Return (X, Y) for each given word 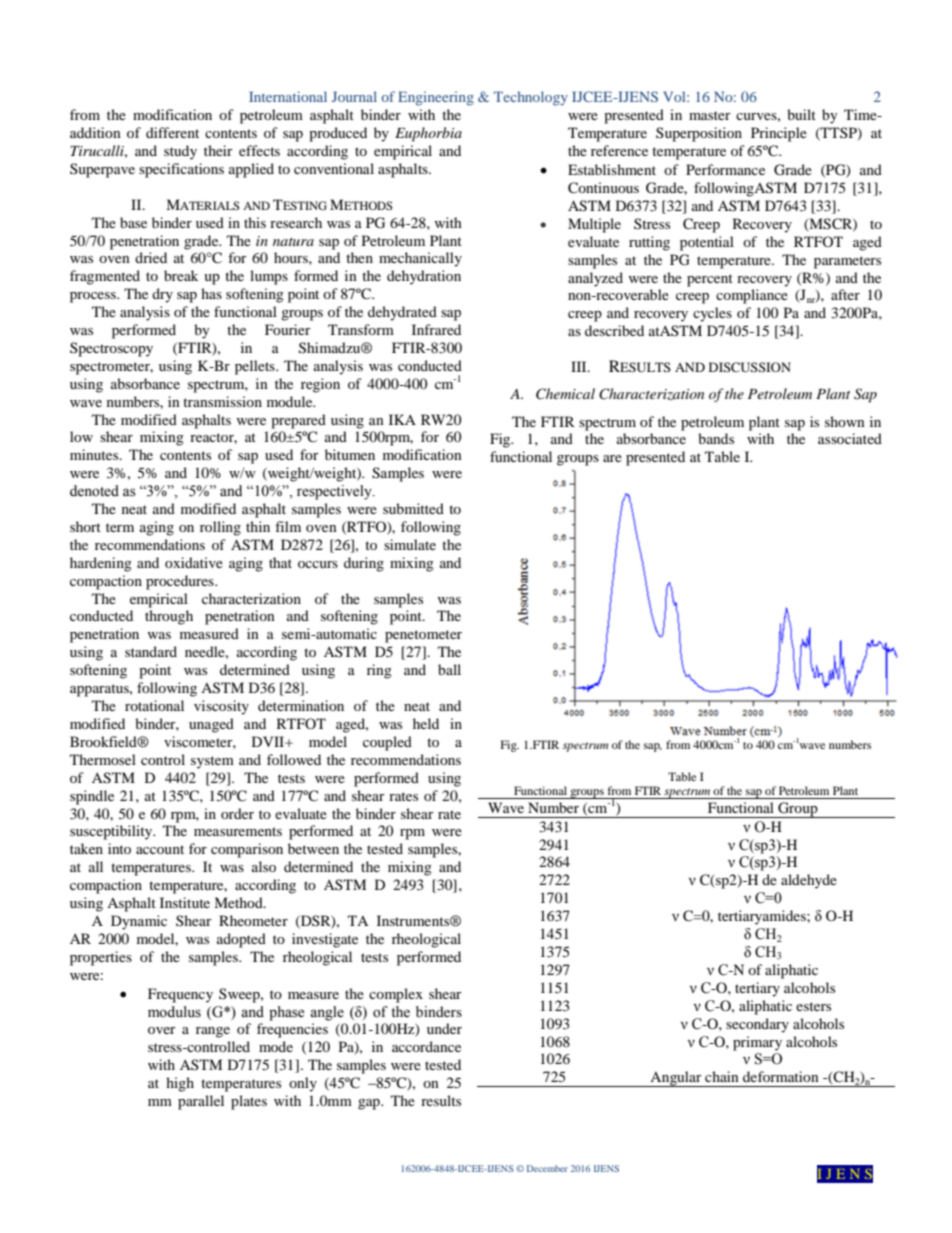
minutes (95, 454)
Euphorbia (428, 134)
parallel (201, 1102)
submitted (413, 508)
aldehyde (809, 881)
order (237, 813)
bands (716, 438)
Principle (779, 134)
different (172, 132)
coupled (387, 743)
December (547, 1168)
